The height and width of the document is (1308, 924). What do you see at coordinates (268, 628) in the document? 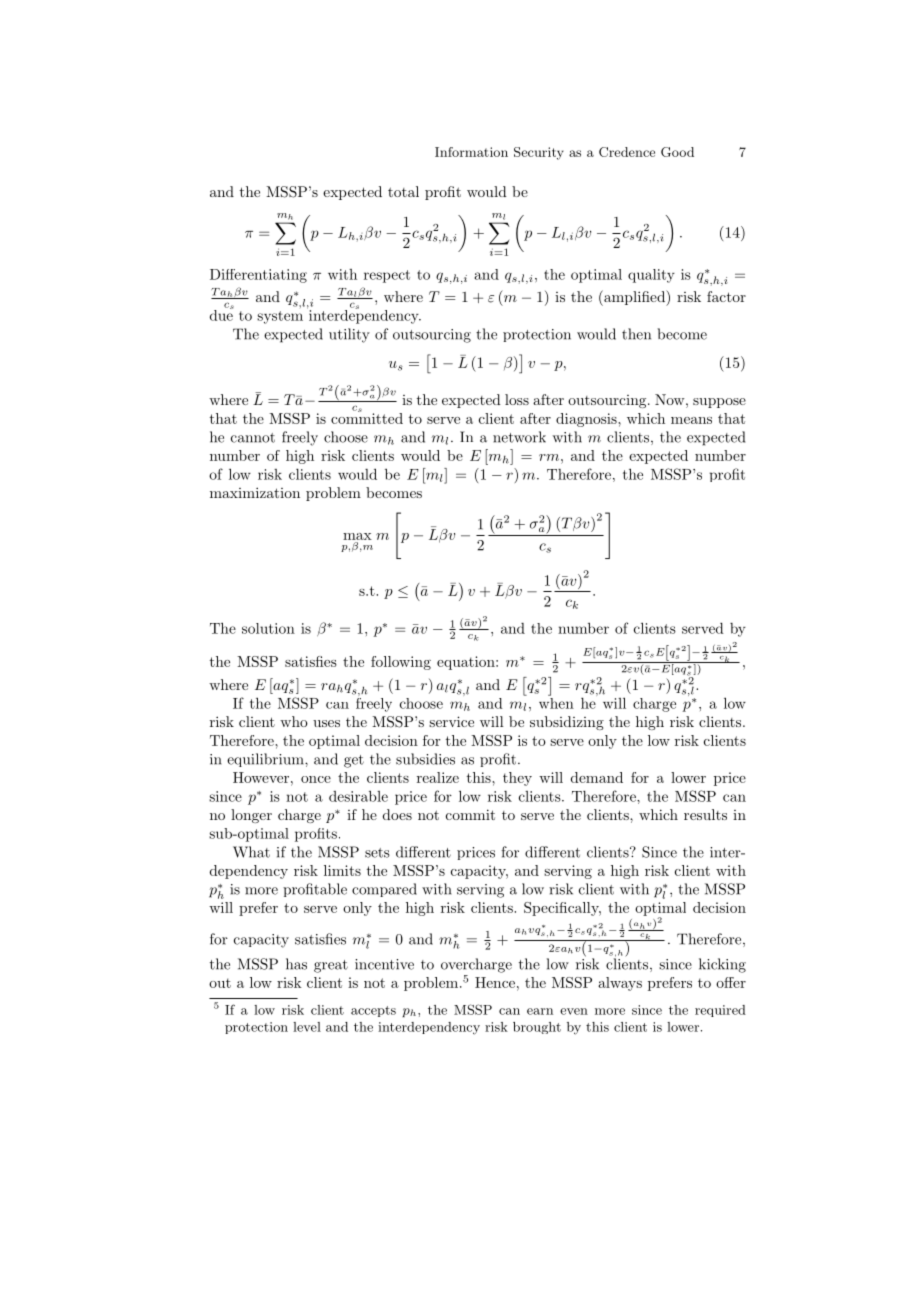
I see `solution` at bounding box center [268, 628].
